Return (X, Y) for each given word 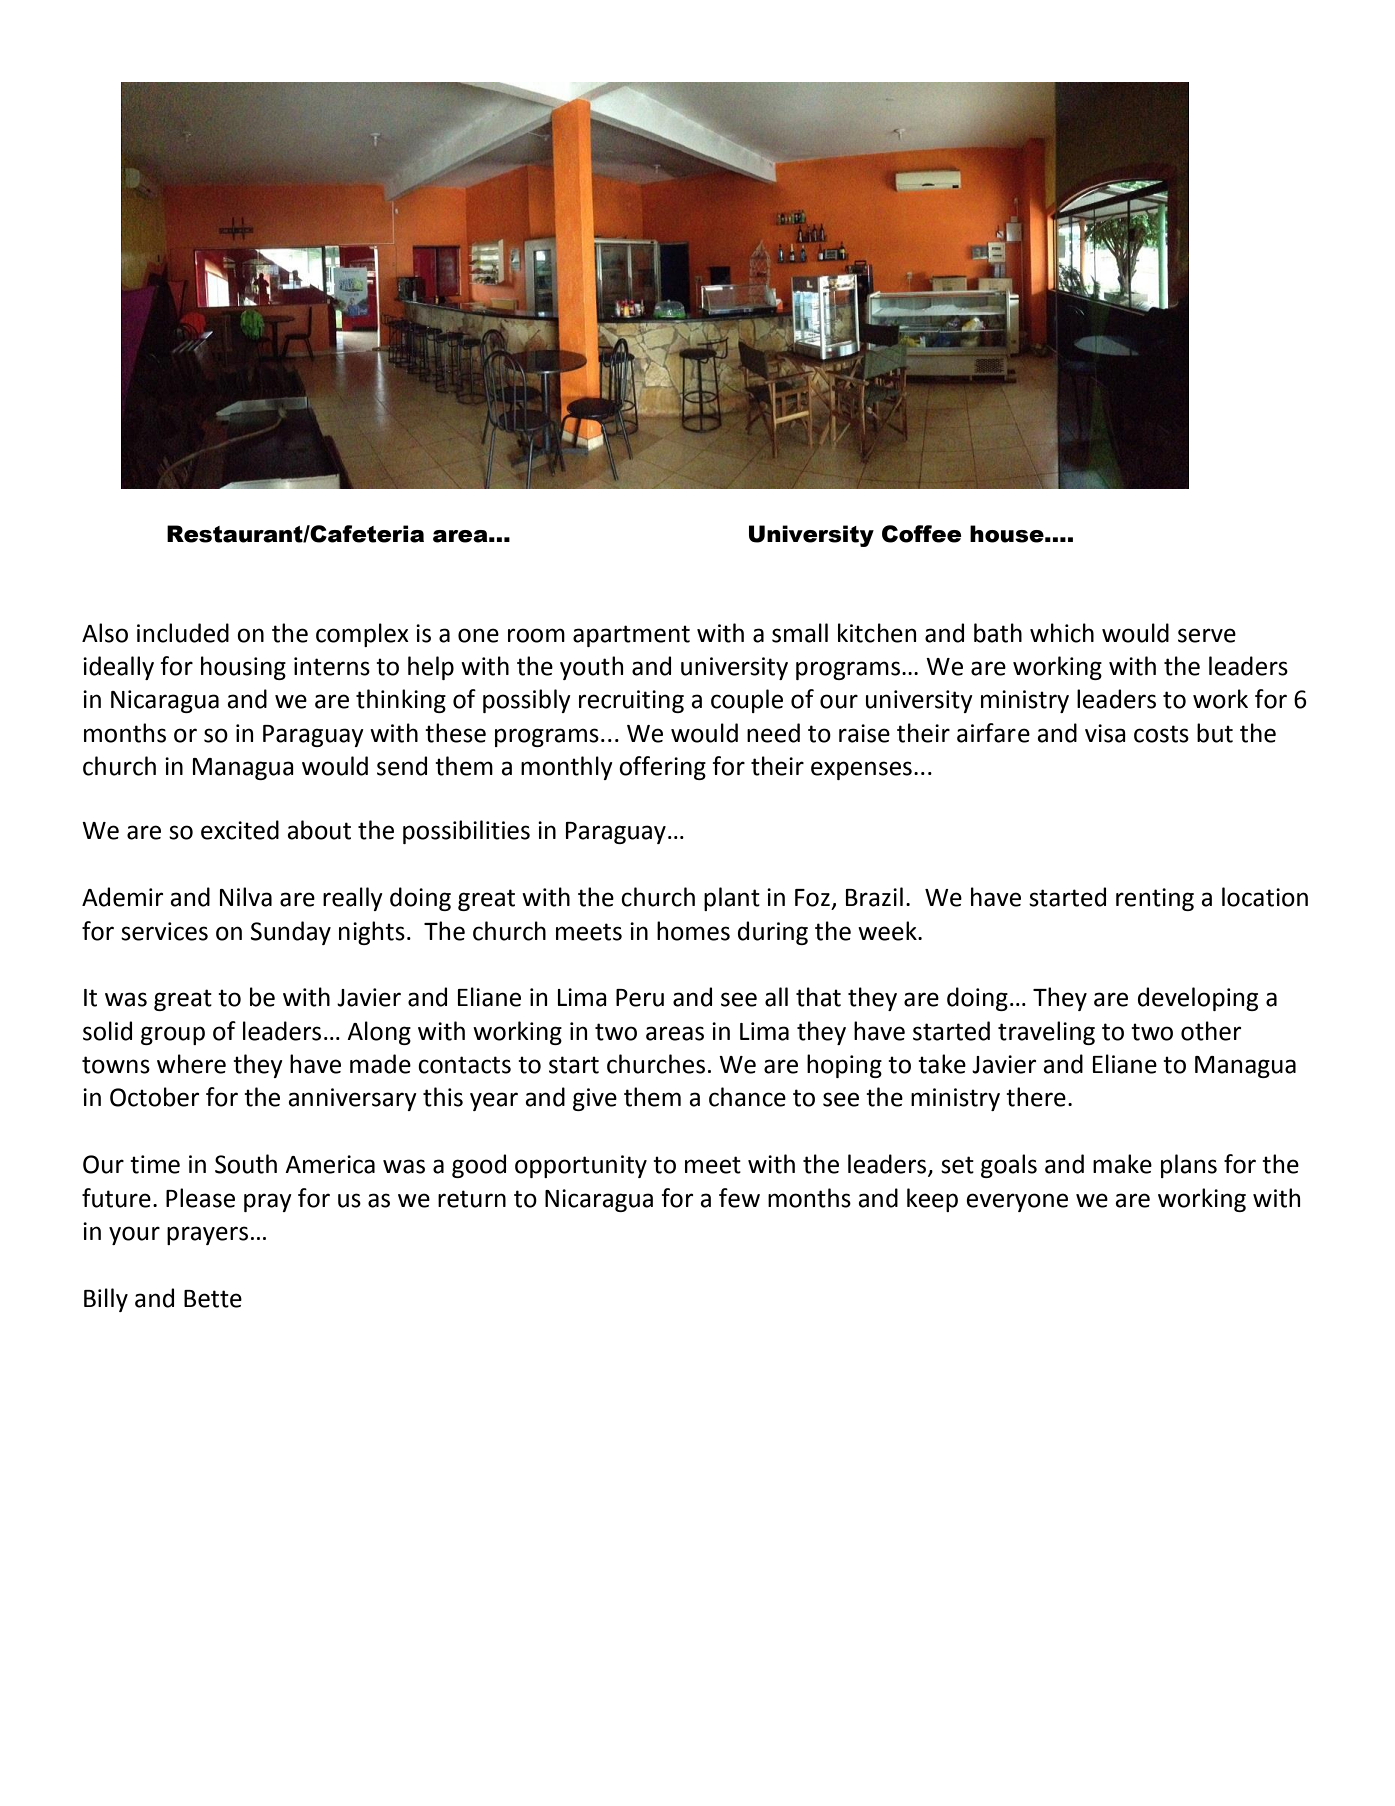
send (402, 766)
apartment (631, 636)
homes (693, 931)
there (1036, 1097)
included (183, 633)
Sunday (291, 933)
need (773, 733)
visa (1105, 733)
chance (747, 1097)
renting (1155, 899)
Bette (213, 1299)
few (739, 1198)
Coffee (922, 534)
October (154, 1097)
